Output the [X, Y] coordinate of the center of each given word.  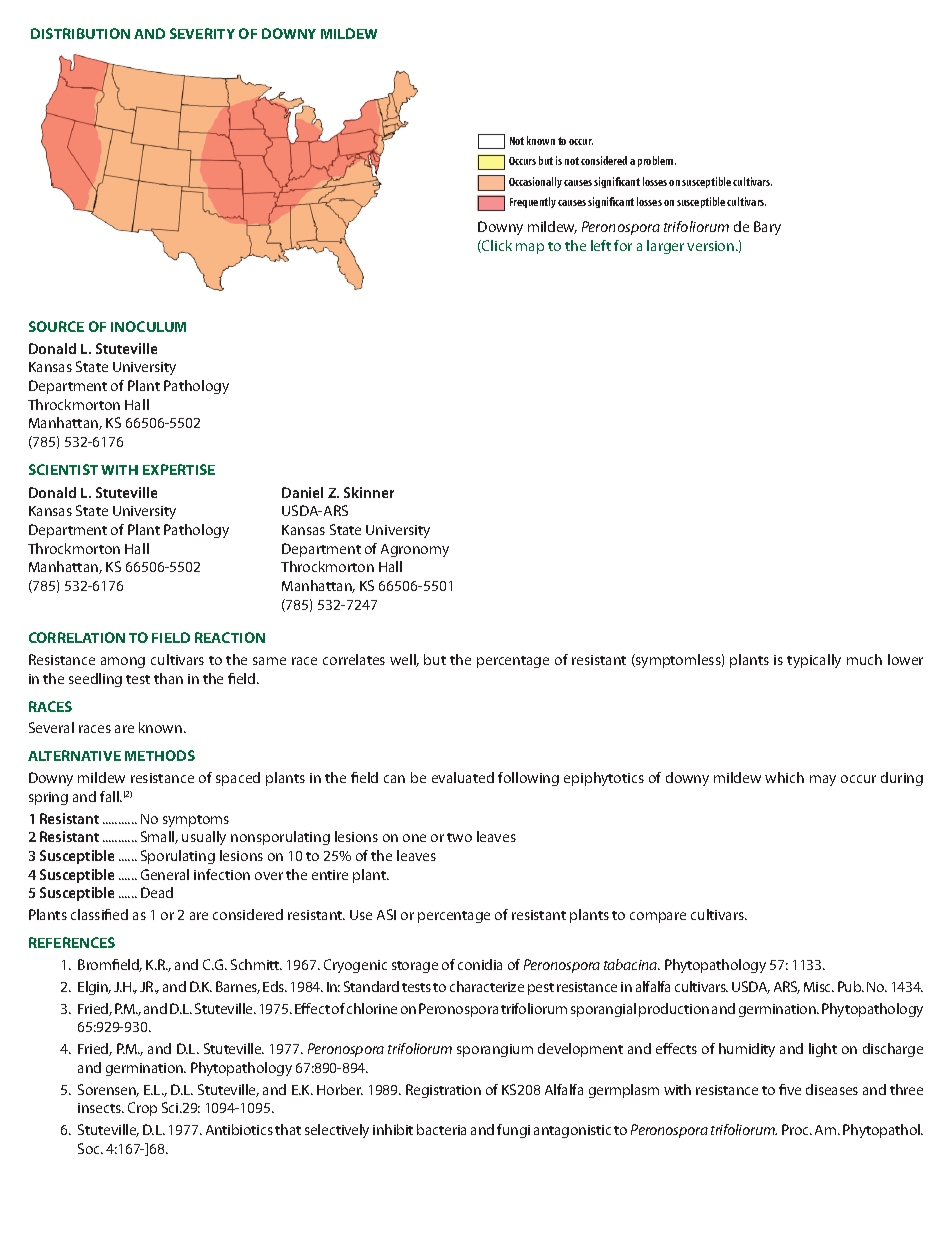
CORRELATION [77, 637]
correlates [354, 659]
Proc [796, 1129]
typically [814, 661]
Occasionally [535, 182]
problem [657, 161]
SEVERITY [202, 33]
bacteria [441, 1129]
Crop [142, 1109]
